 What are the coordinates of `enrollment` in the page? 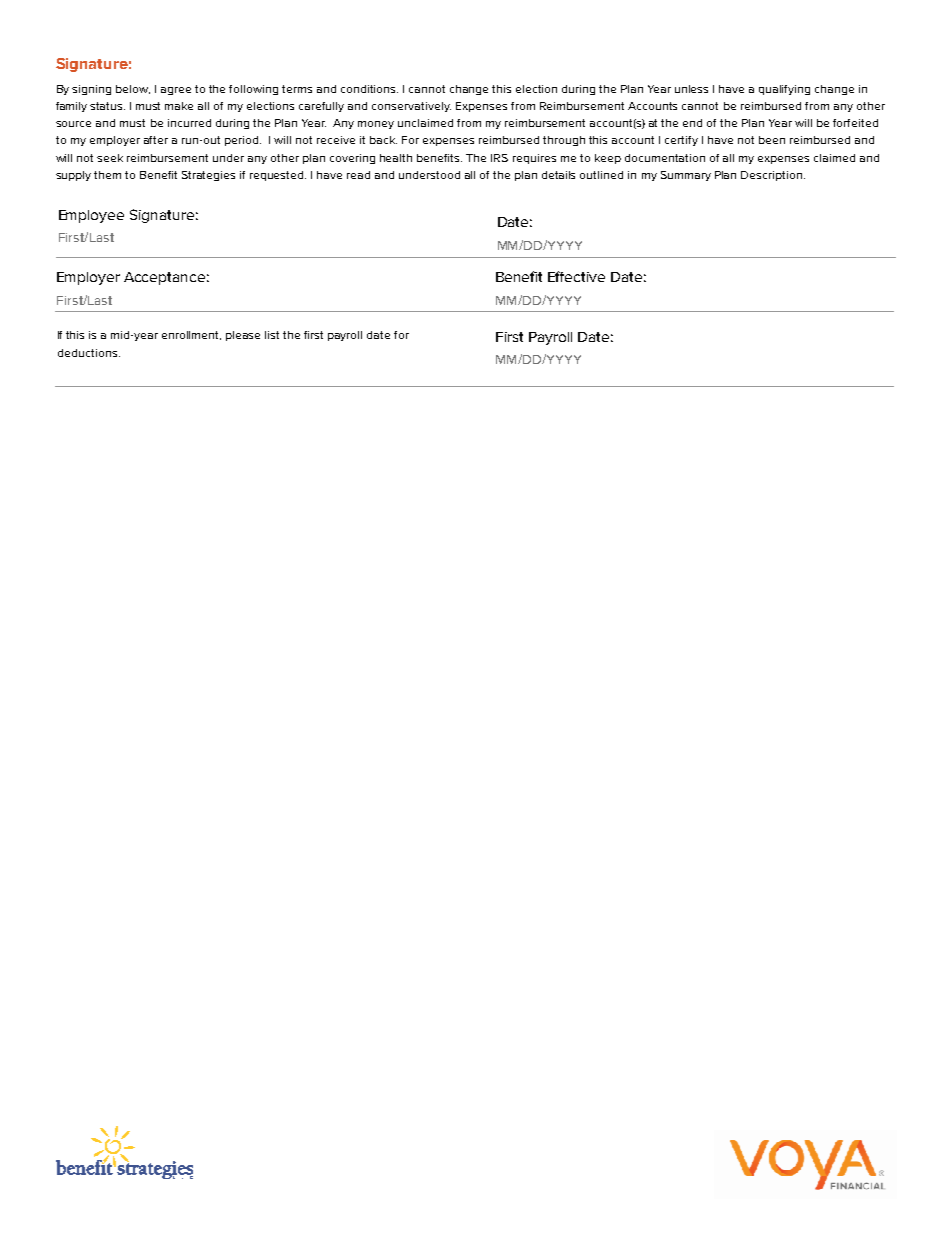 It's located at (191, 335).
